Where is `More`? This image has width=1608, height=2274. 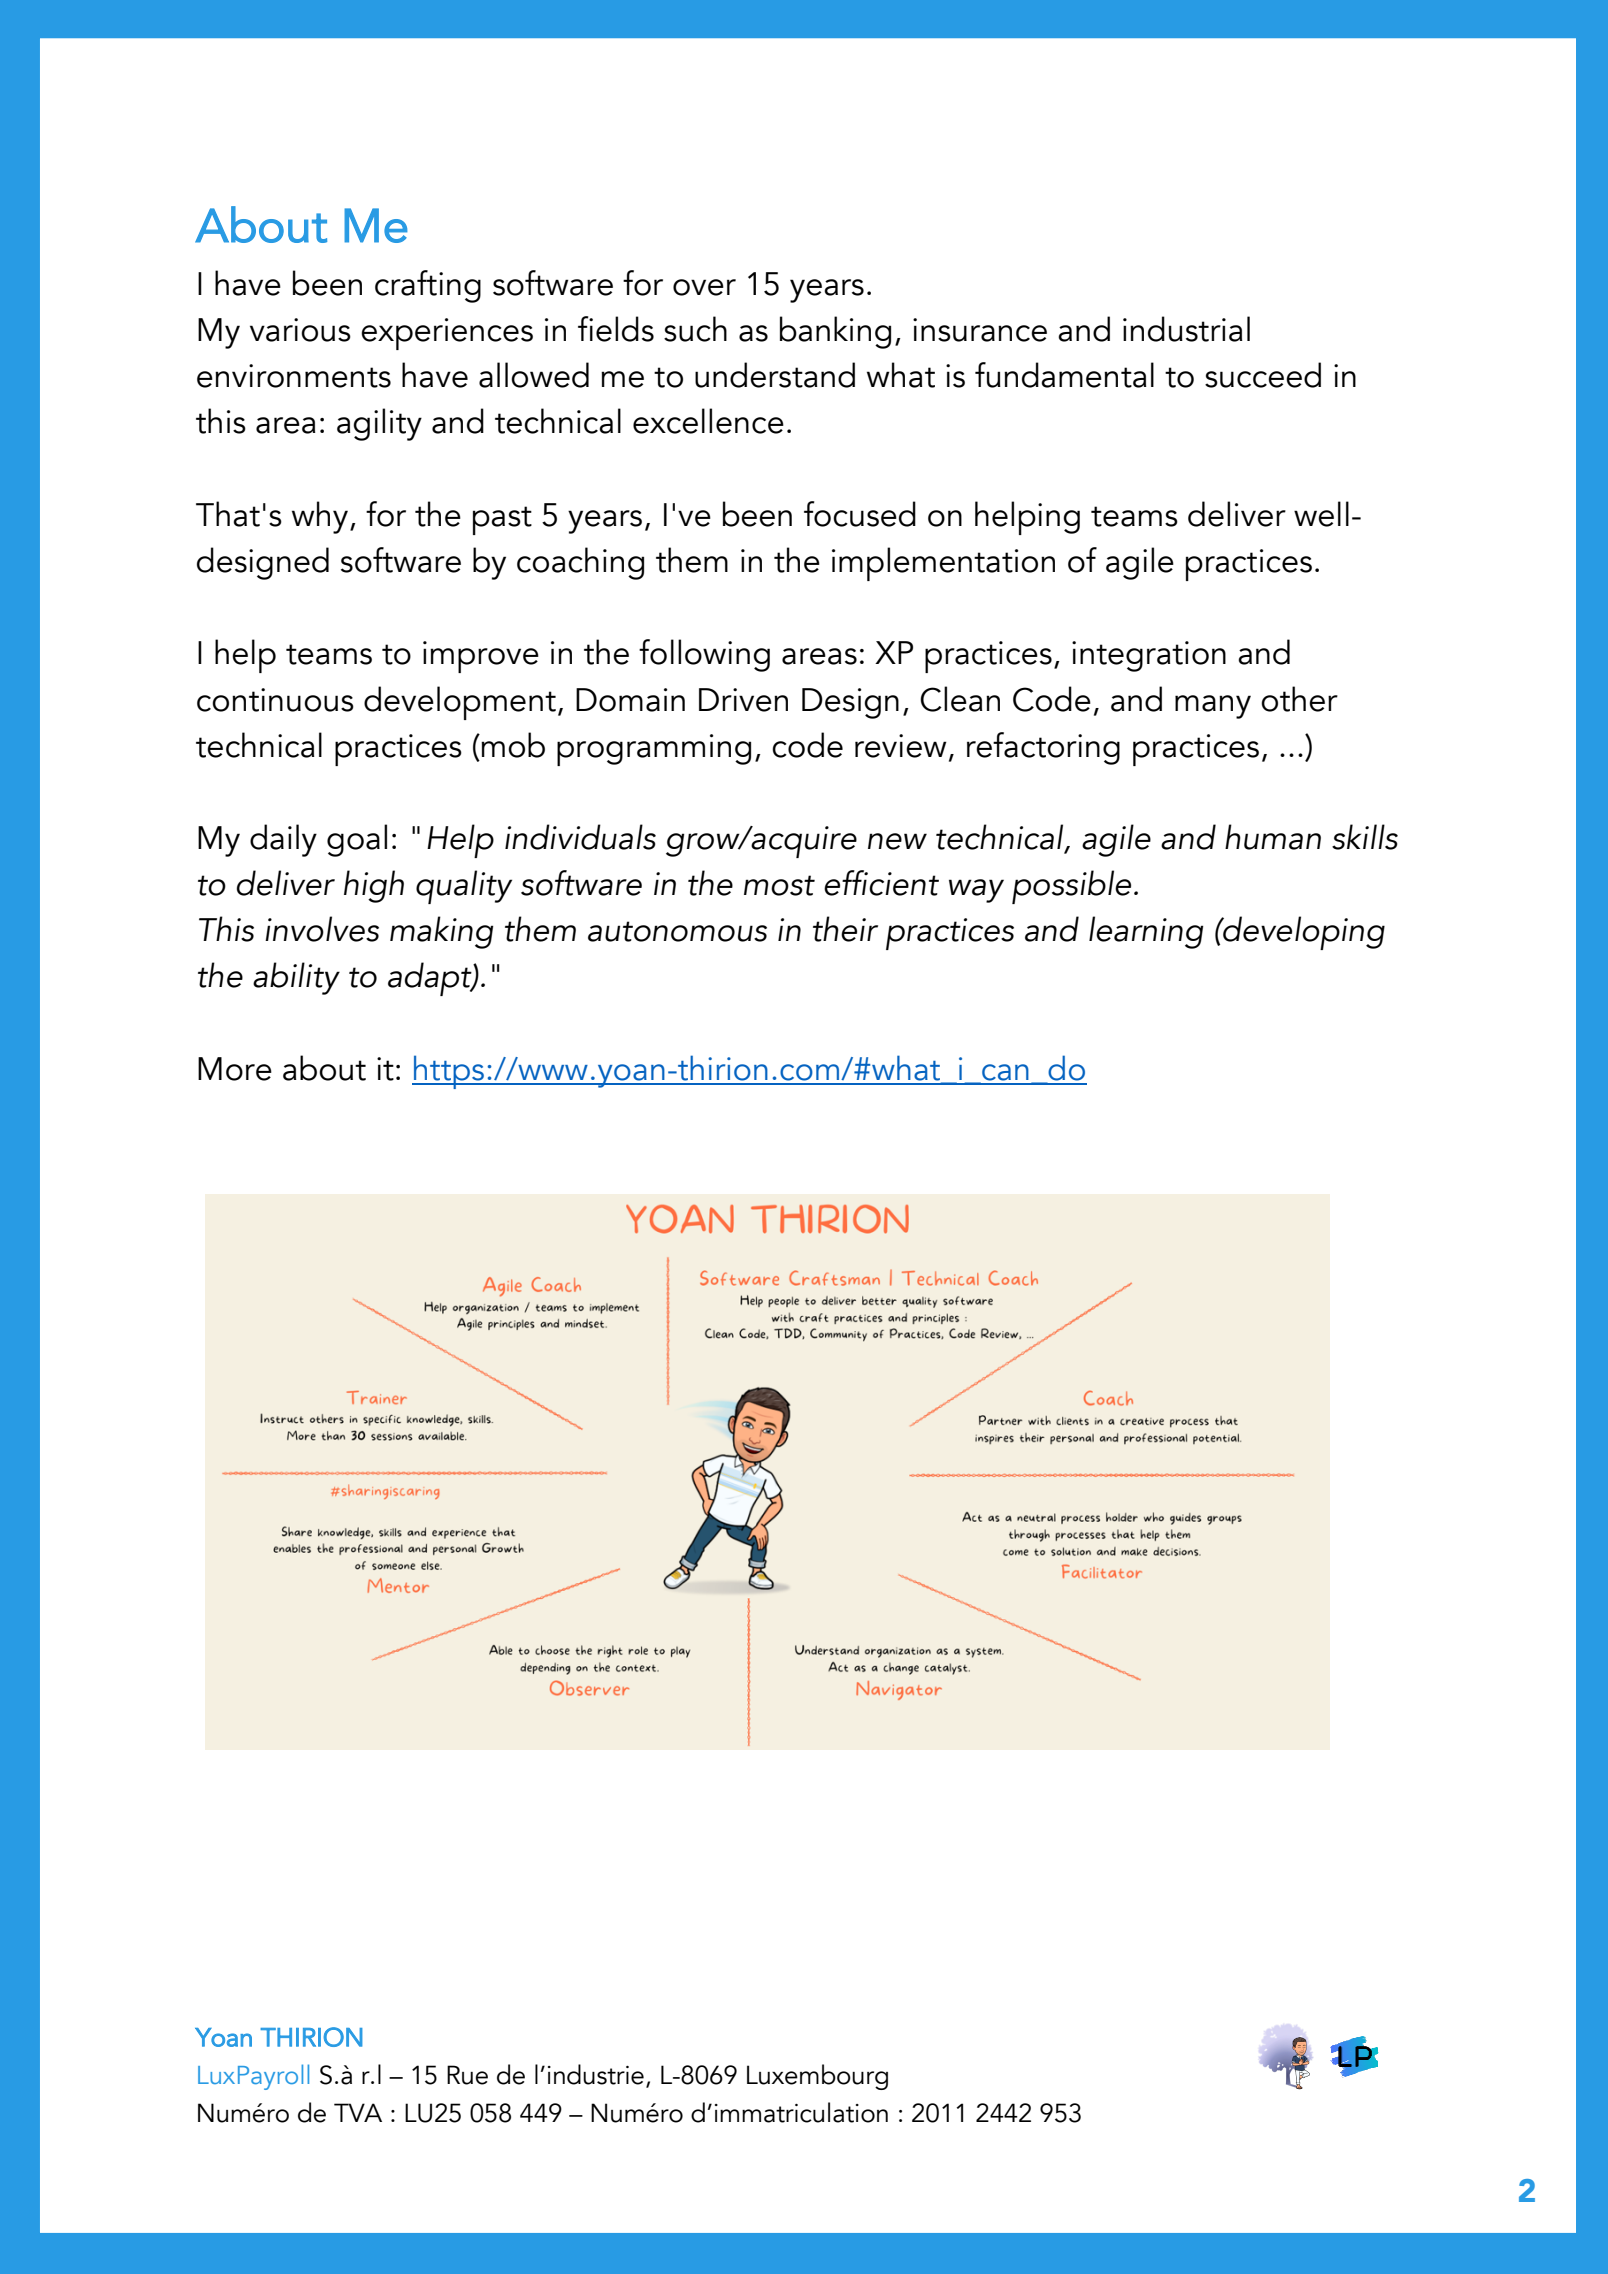
More is located at coordinates (235, 1069).
